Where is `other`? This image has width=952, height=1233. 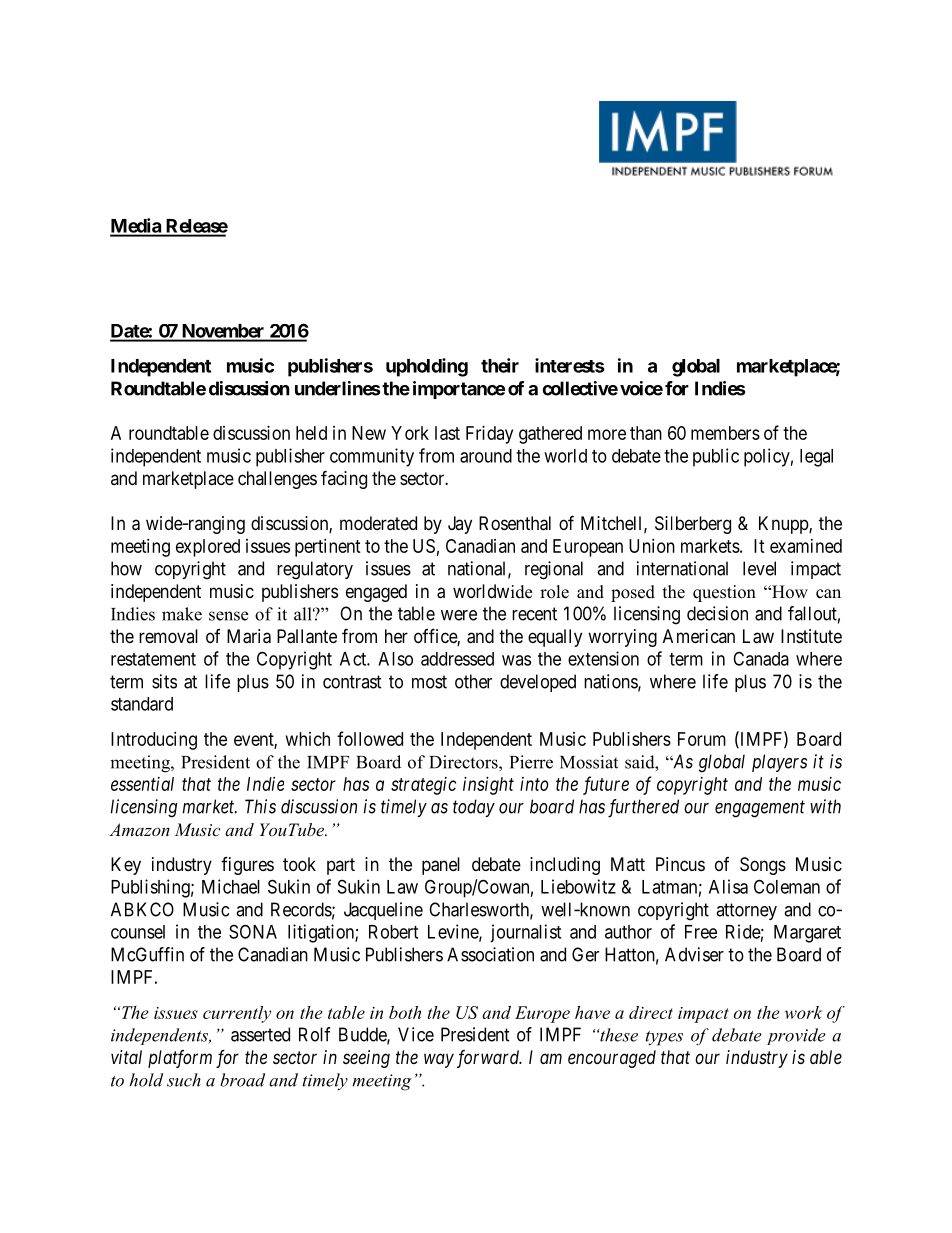
other is located at coordinates (473, 681).
